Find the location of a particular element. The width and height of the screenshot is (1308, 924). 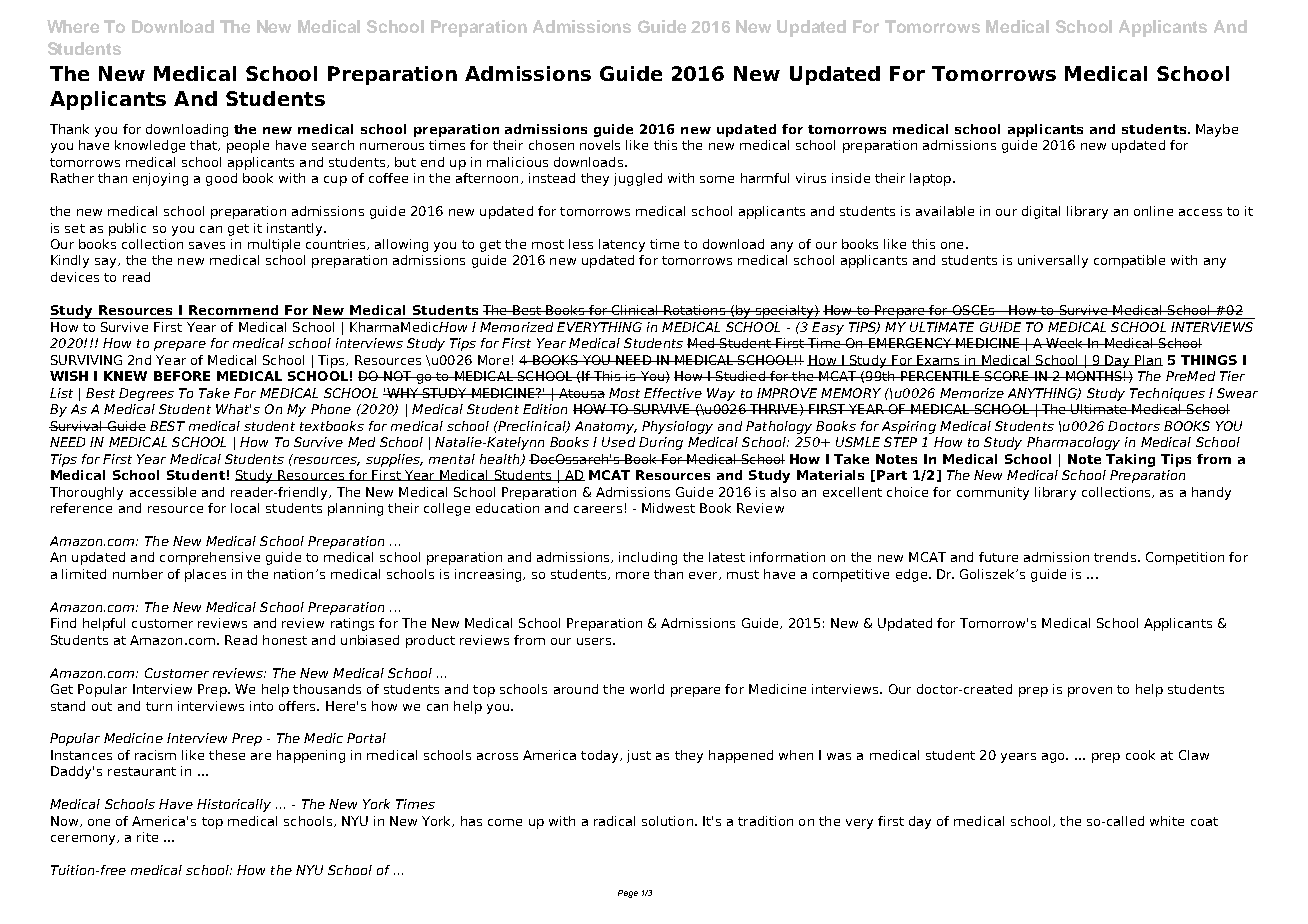

novels is located at coordinates (600, 145).
